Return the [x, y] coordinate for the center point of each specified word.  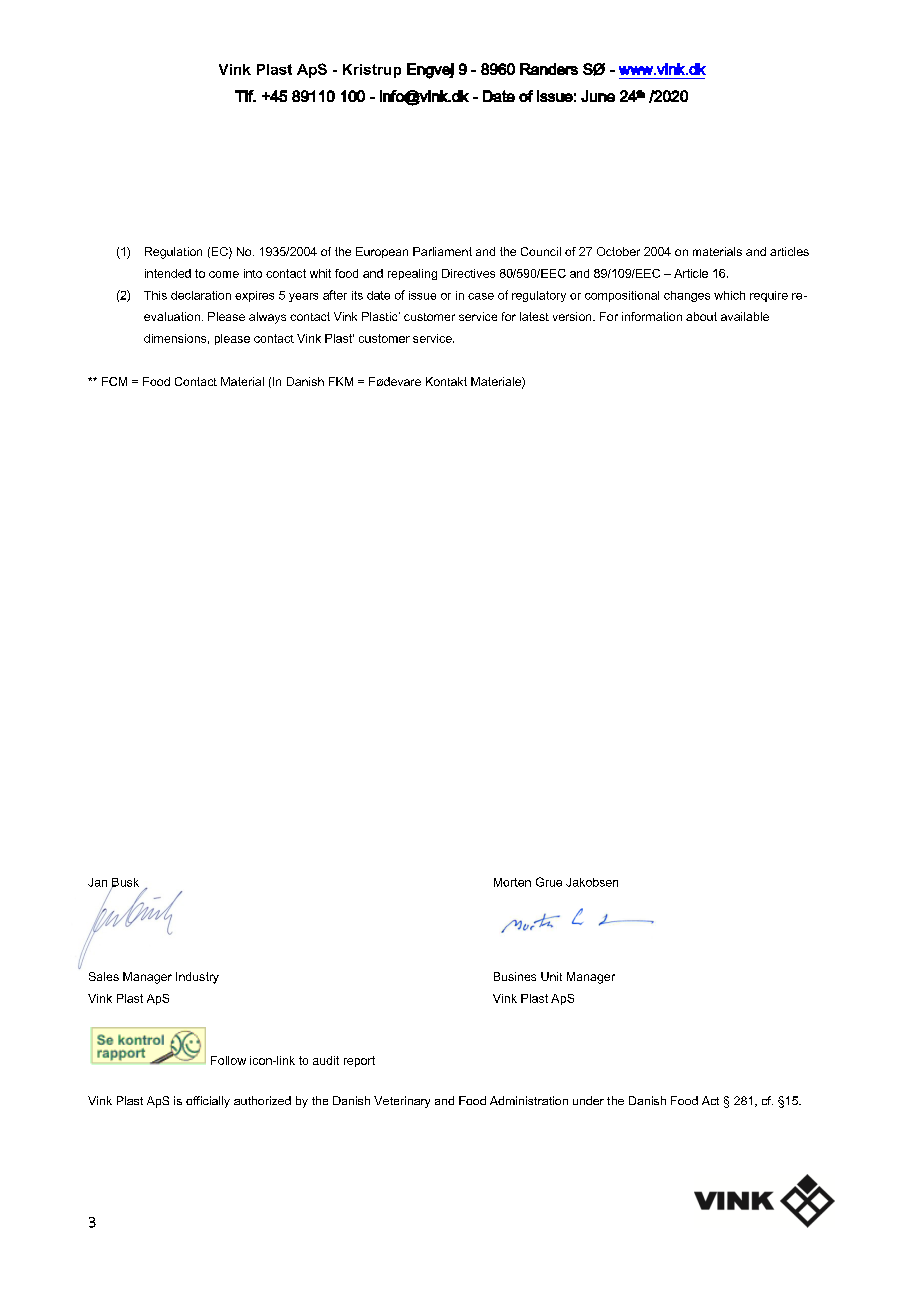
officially [208, 1102]
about [701, 316]
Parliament [442, 251]
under [588, 1100]
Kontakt [446, 381]
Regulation [173, 253]
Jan [97, 882]
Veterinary [402, 1102]
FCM [114, 381]
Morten [512, 882]
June [598, 96]
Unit [551, 976]
